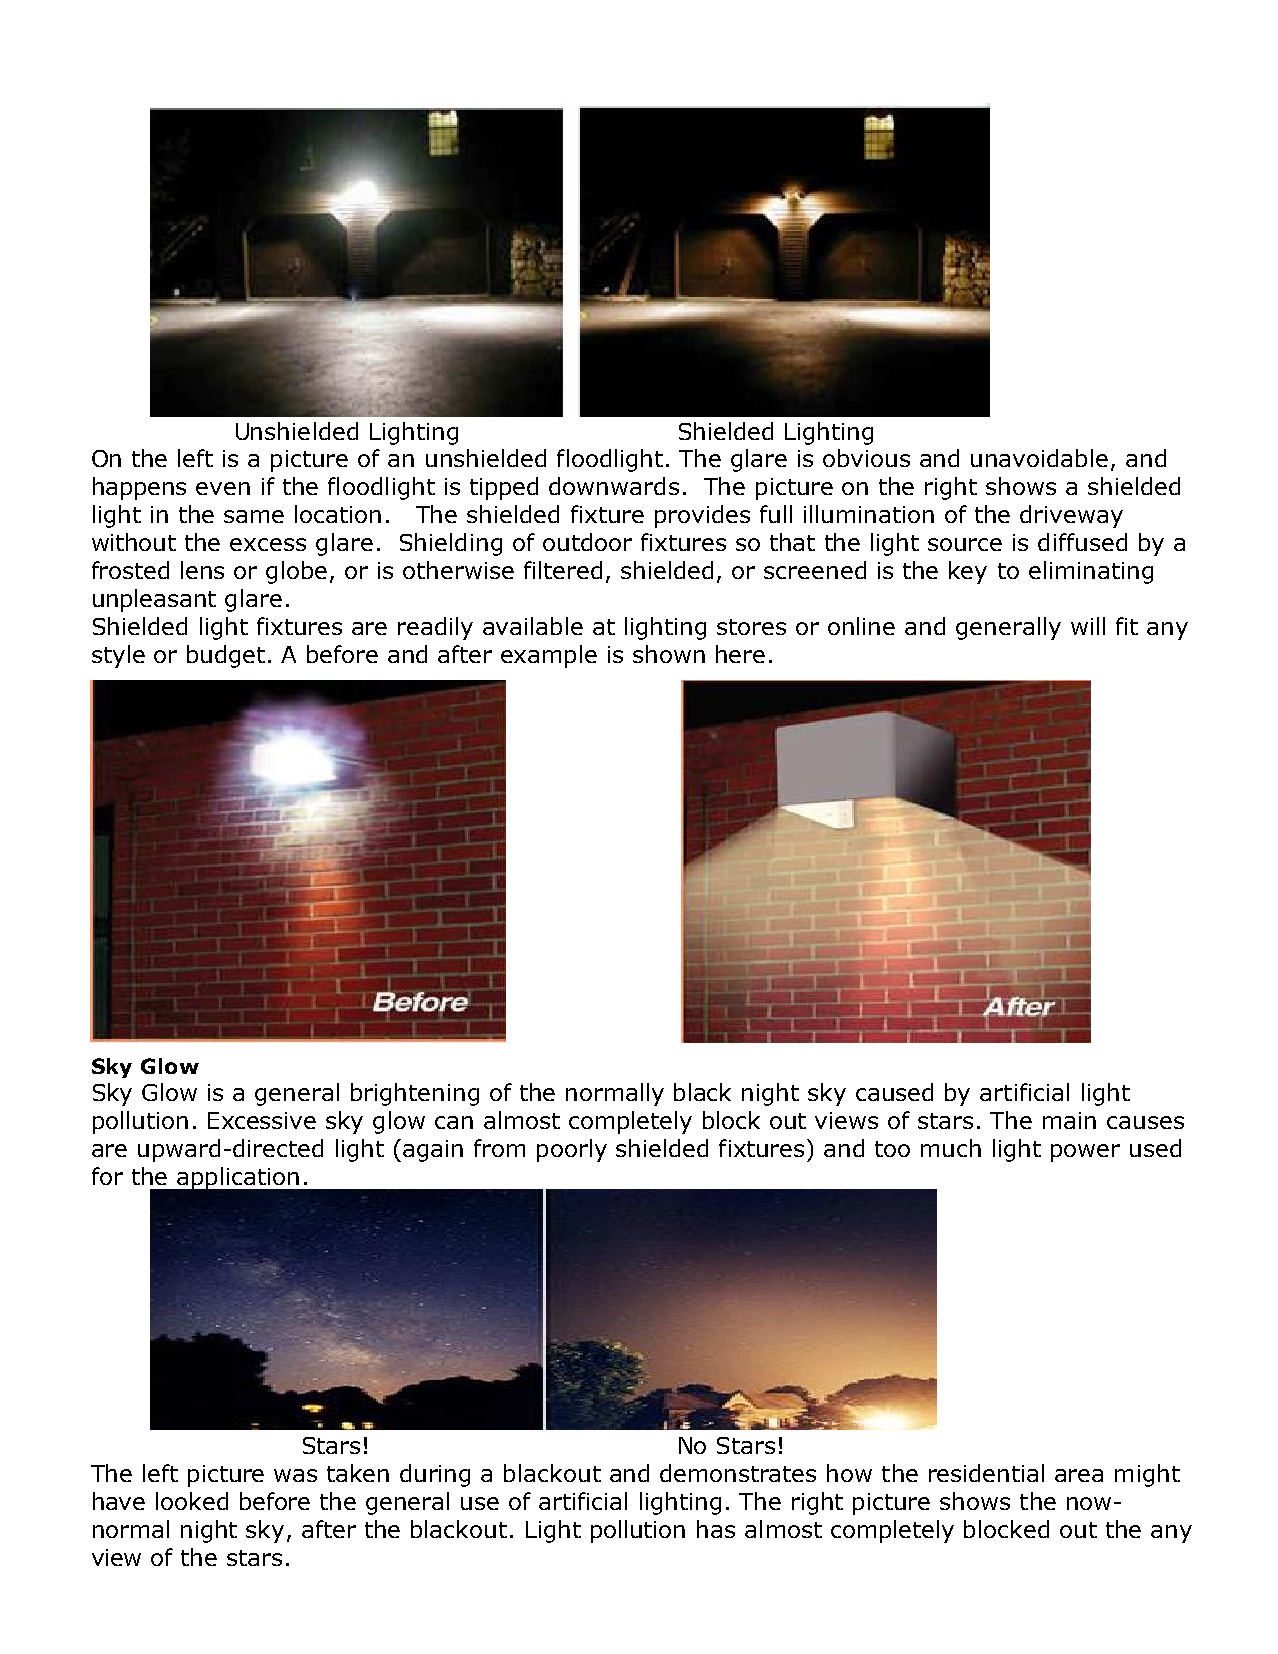 This screenshot has width=1278, height=1654. I want to click on downwards, so click(614, 486).
